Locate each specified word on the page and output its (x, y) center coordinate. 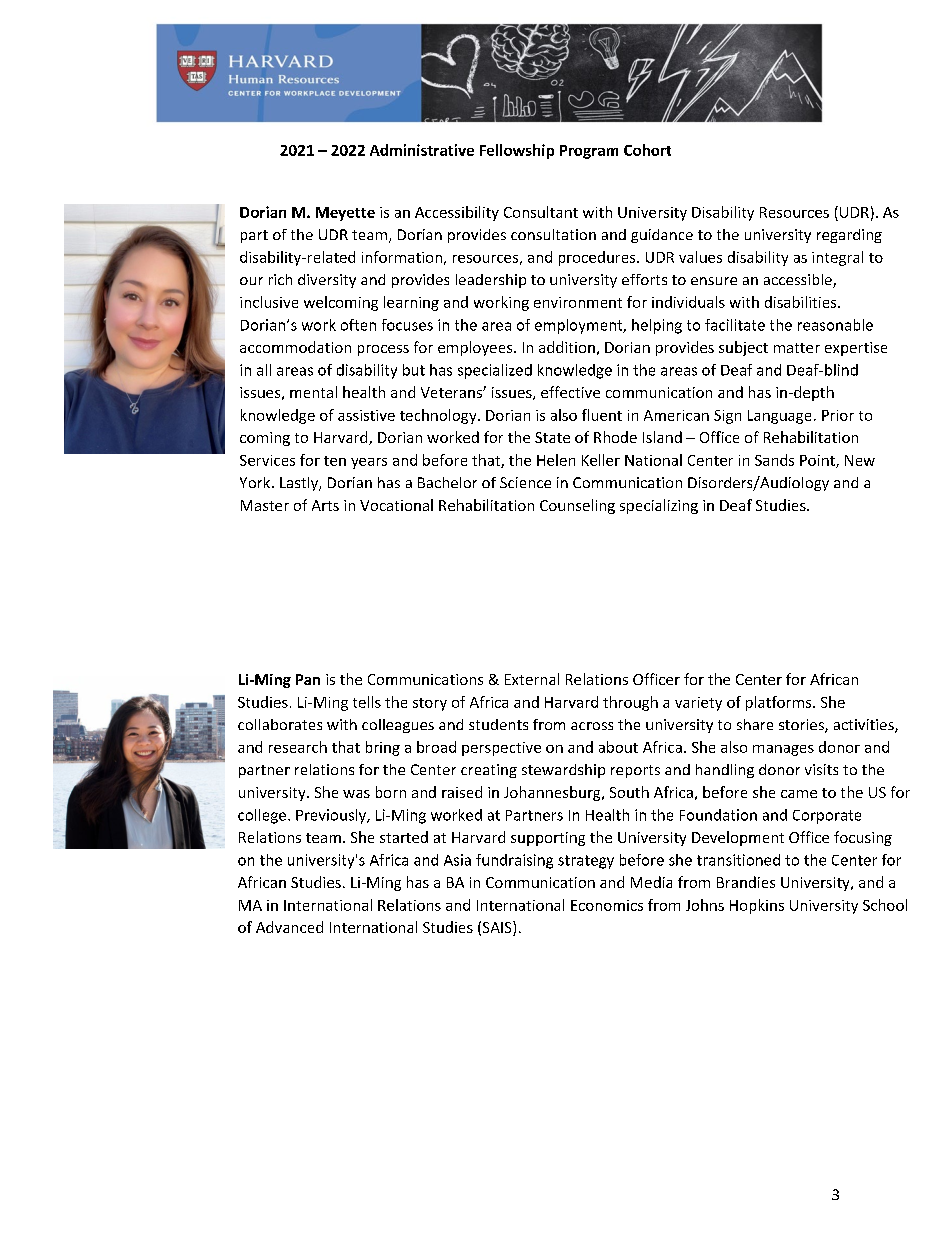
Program (589, 152)
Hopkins (757, 906)
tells (367, 702)
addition (567, 347)
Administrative (422, 150)
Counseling (577, 506)
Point (818, 461)
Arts (325, 505)
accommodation (295, 347)
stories (802, 726)
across (592, 726)
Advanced (289, 927)
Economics (607, 905)
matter (797, 348)
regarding (849, 236)
